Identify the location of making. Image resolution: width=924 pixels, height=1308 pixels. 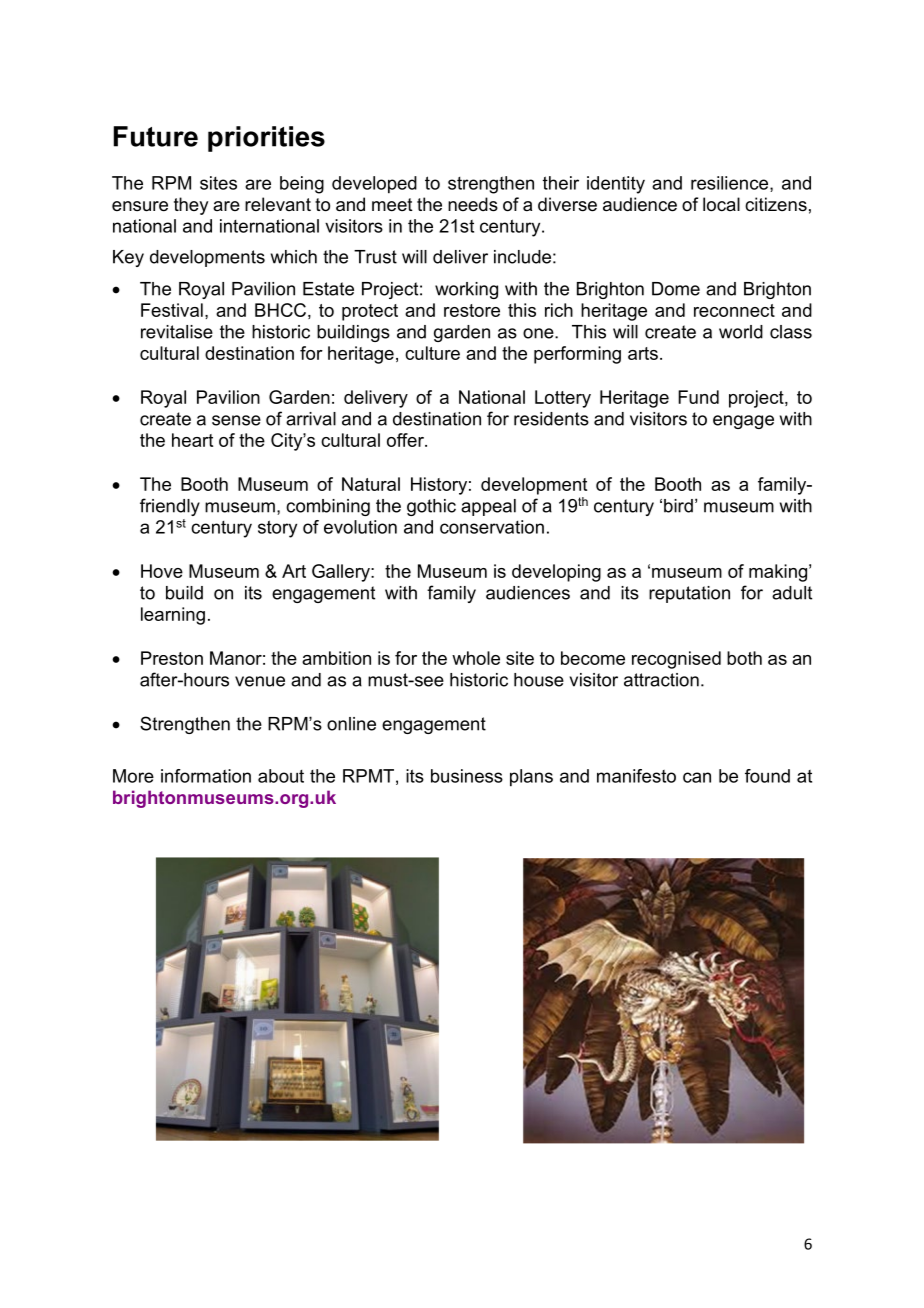
(778, 573).
